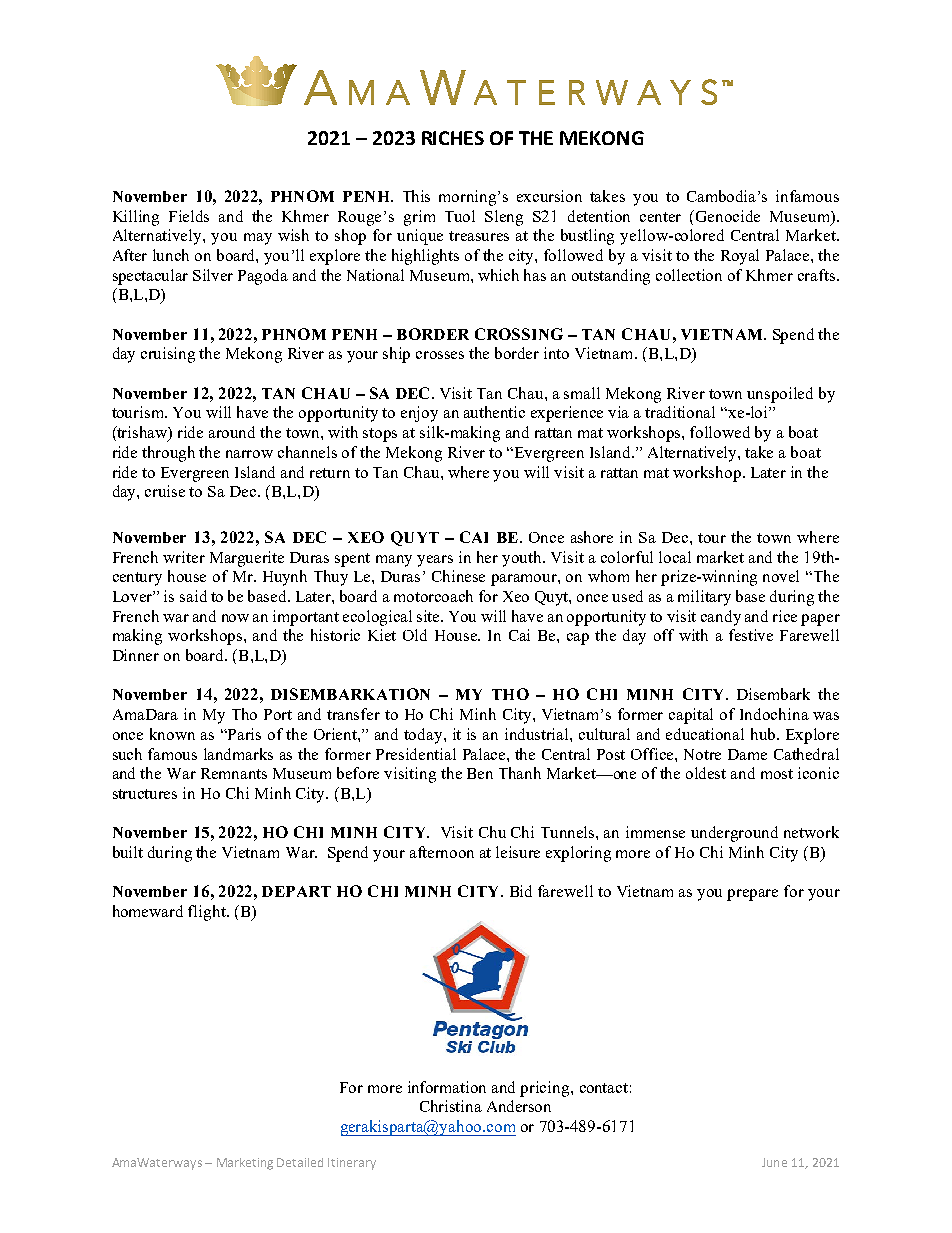 The image size is (952, 1233). What do you see at coordinates (430, 616) in the page?
I see `site` at bounding box center [430, 616].
